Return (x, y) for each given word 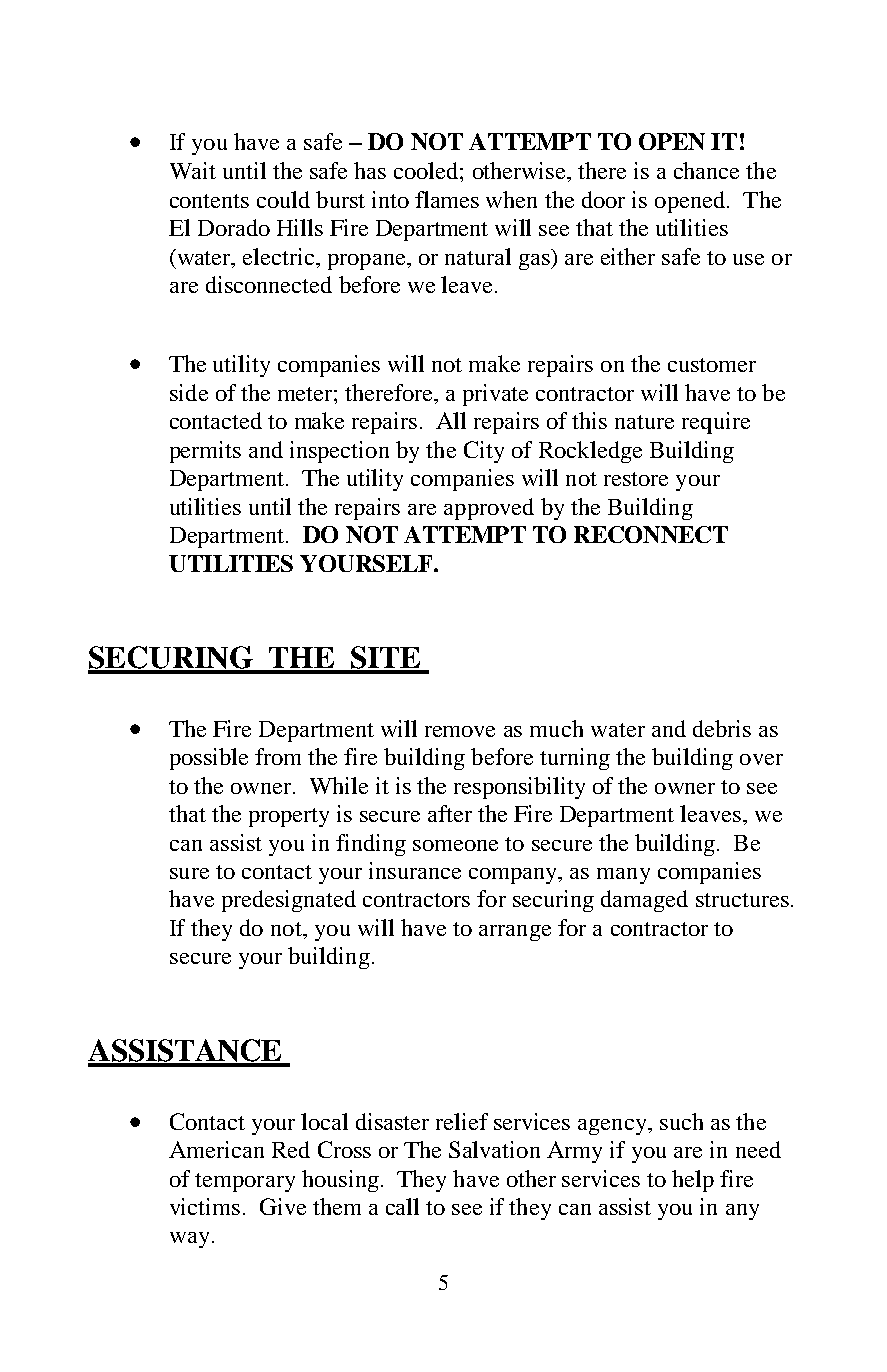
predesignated (289, 901)
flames (447, 199)
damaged (644, 901)
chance (706, 170)
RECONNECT (651, 534)
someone (455, 845)
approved (489, 509)
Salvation (494, 1149)
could (283, 199)
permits (205, 452)
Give (283, 1206)
